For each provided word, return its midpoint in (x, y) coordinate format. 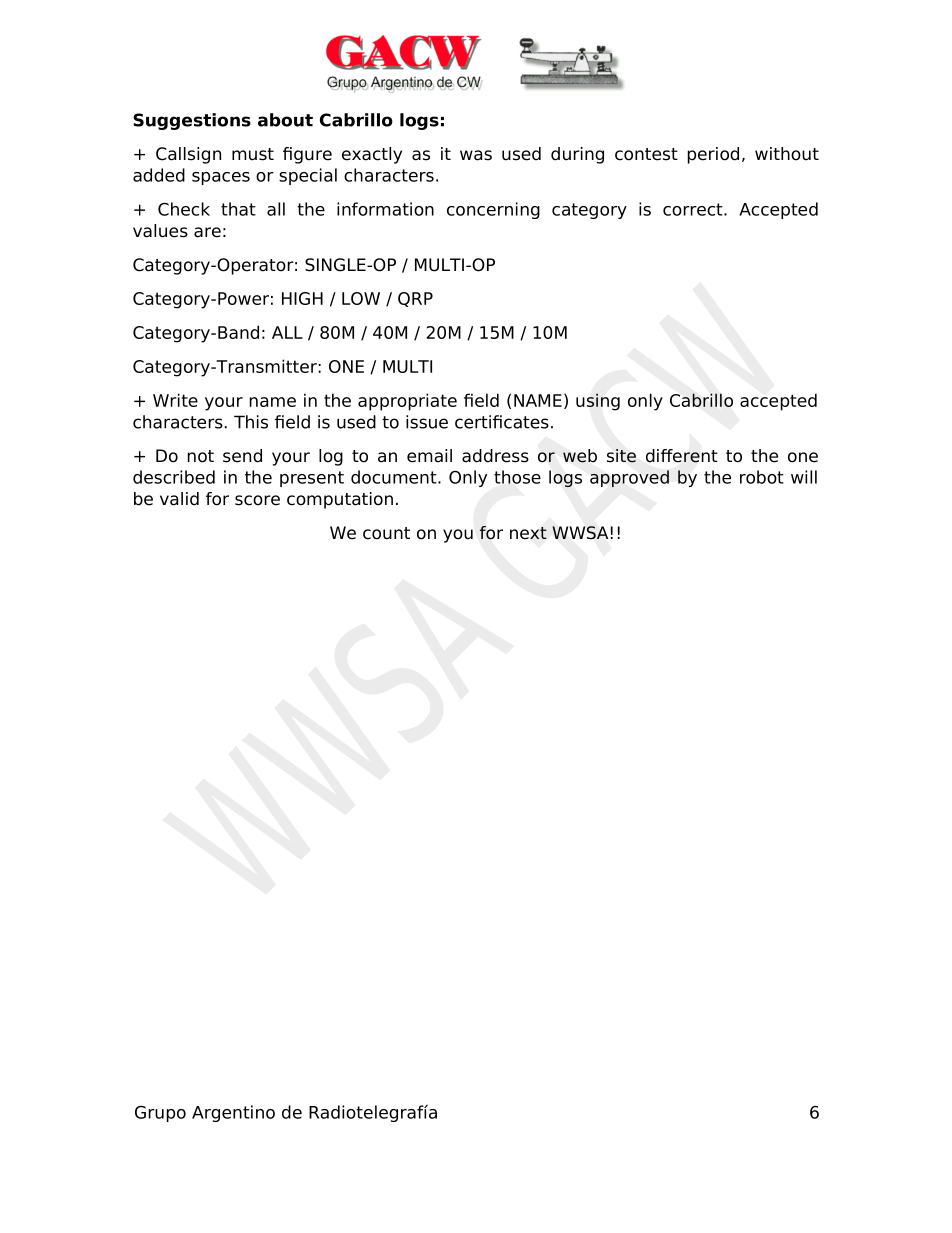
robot (762, 477)
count (386, 533)
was (476, 155)
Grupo (160, 1113)
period (713, 155)
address (495, 456)
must (253, 154)
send (242, 456)
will (804, 477)
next (528, 533)
